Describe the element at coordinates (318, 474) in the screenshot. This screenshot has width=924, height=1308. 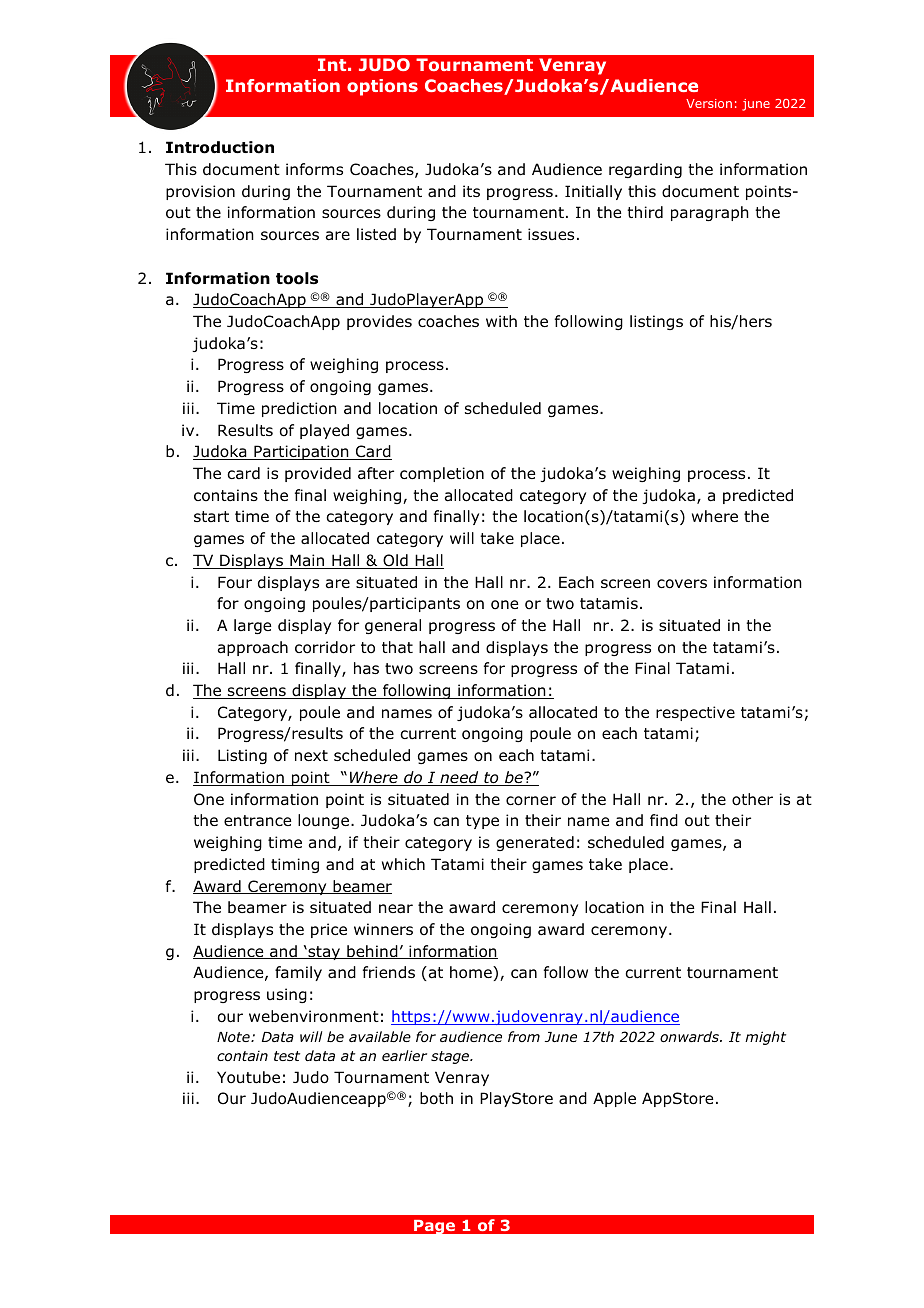
I see `provided` at that location.
